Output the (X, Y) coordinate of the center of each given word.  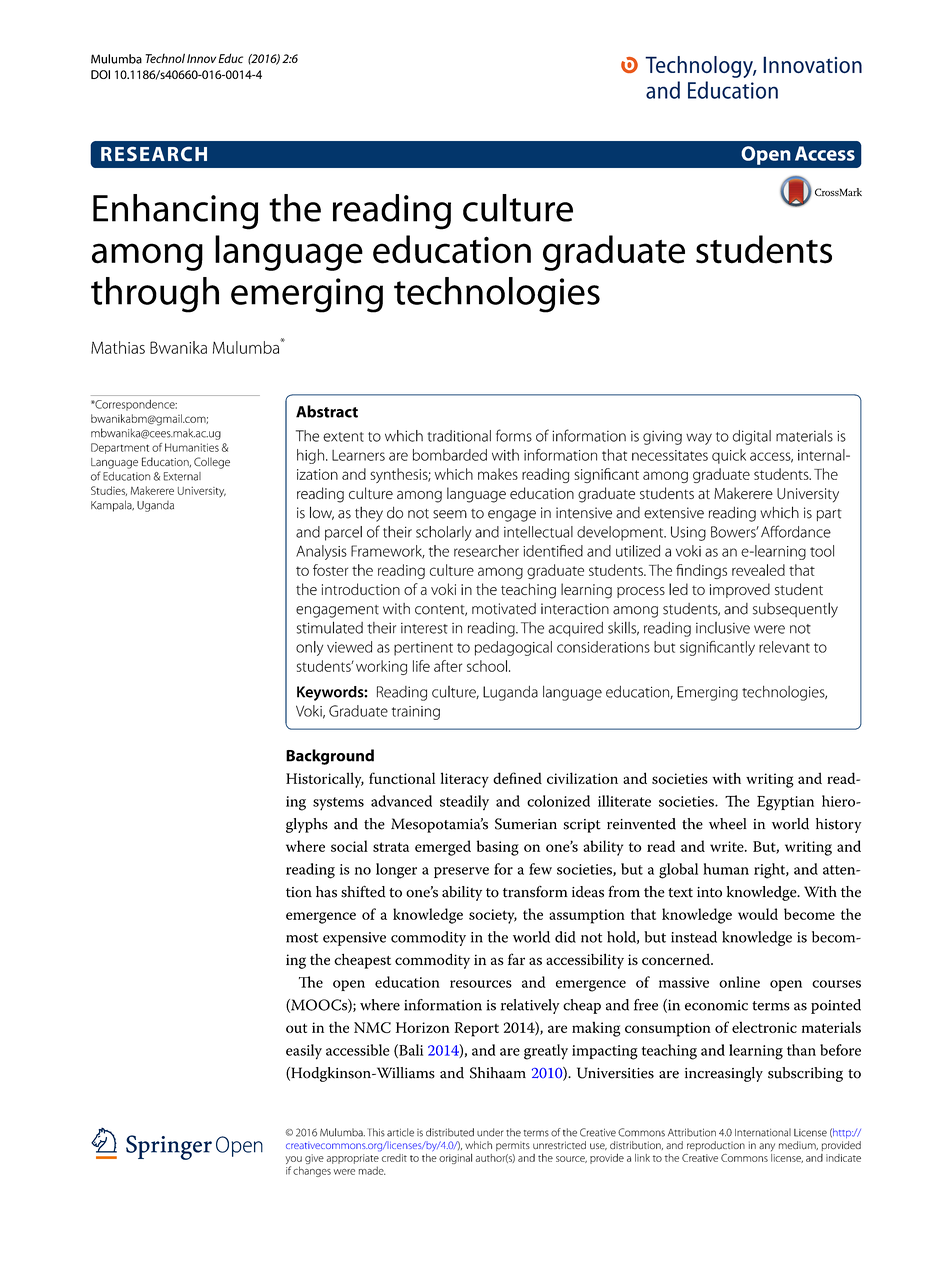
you (293, 1161)
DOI (100, 74)
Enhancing (175, 212)
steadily (464, 803)
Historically (325, 780)
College (212, 463)
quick (729, 456)
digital (752, 437)
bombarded (450, 455)
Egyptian (785, 803)
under (490, 1132)
